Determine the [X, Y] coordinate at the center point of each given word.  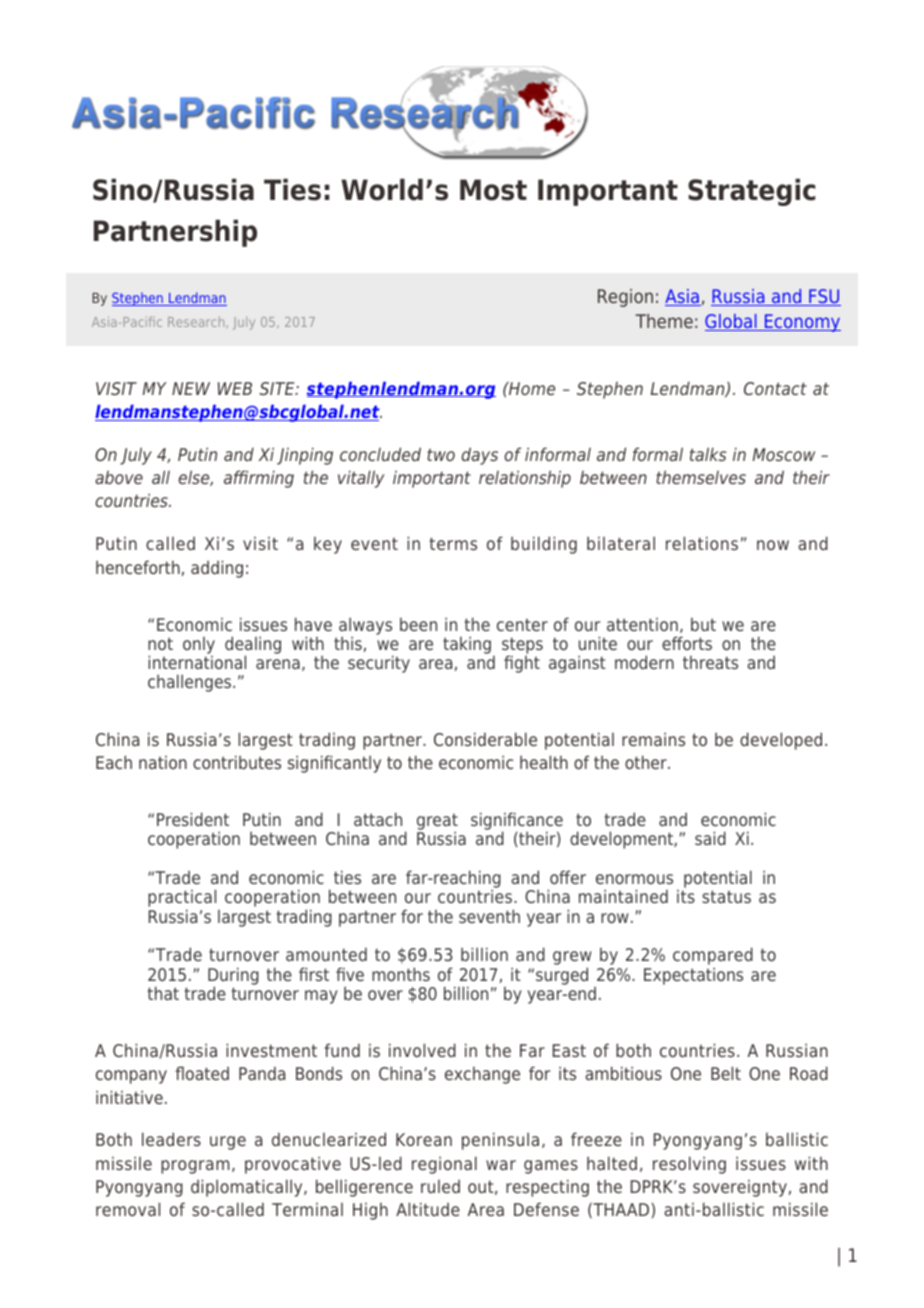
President [193, 819]
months [401, 974]
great [437, 823]
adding [217, 569]
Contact [775, 388]
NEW [191, 388]
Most [493, 190]
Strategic [751, 192]
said [710, 838]
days [479, 456]
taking [467, 645]
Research [196, 322]
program [195, 1167]
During [233, 977]
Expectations [693, 976]
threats [710, 662]
